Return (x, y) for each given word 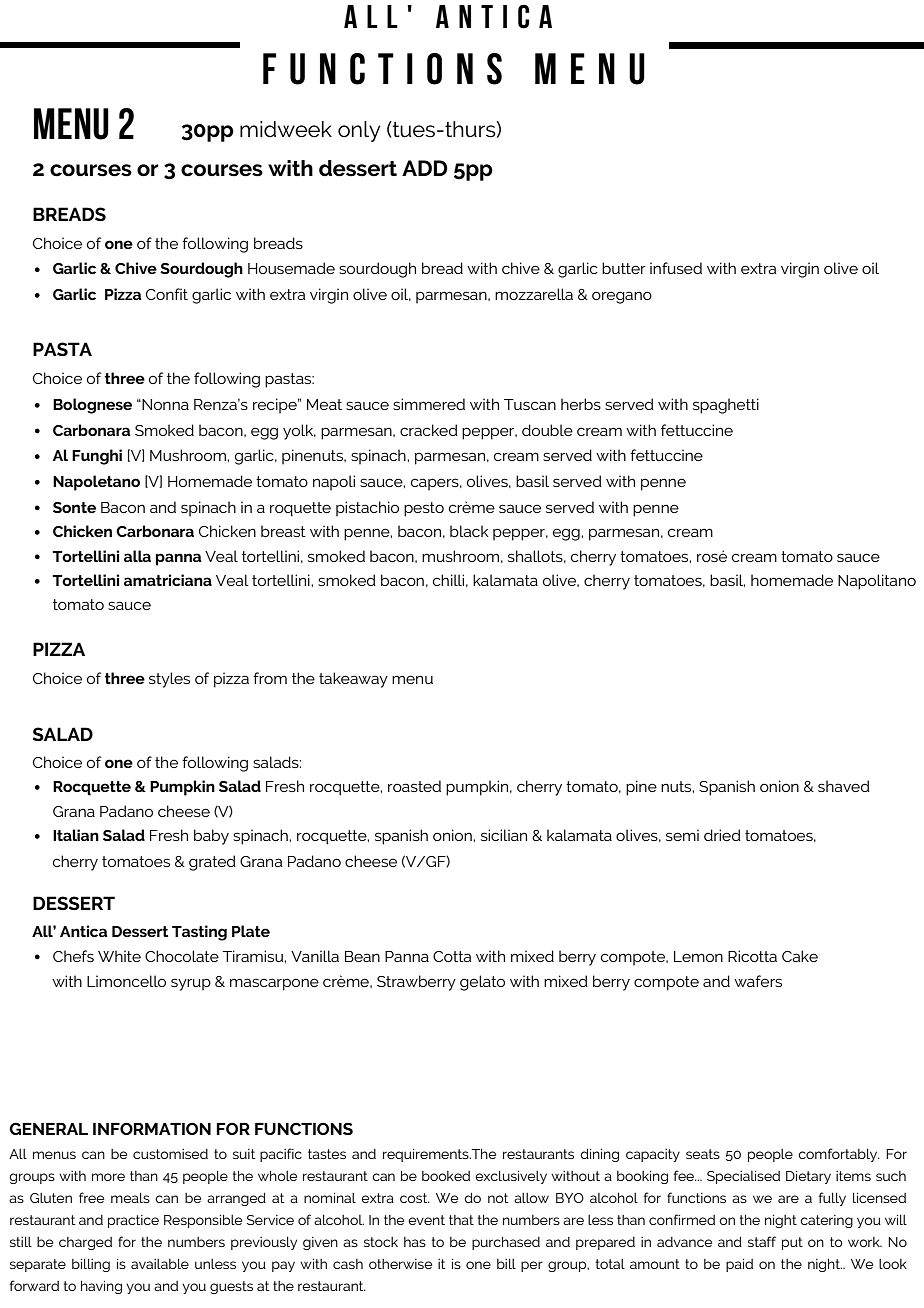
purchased (506, 1243)
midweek (286, 129)
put (792, 1243)
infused (676, 268)
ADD (425, 168)
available (160, 1264)
